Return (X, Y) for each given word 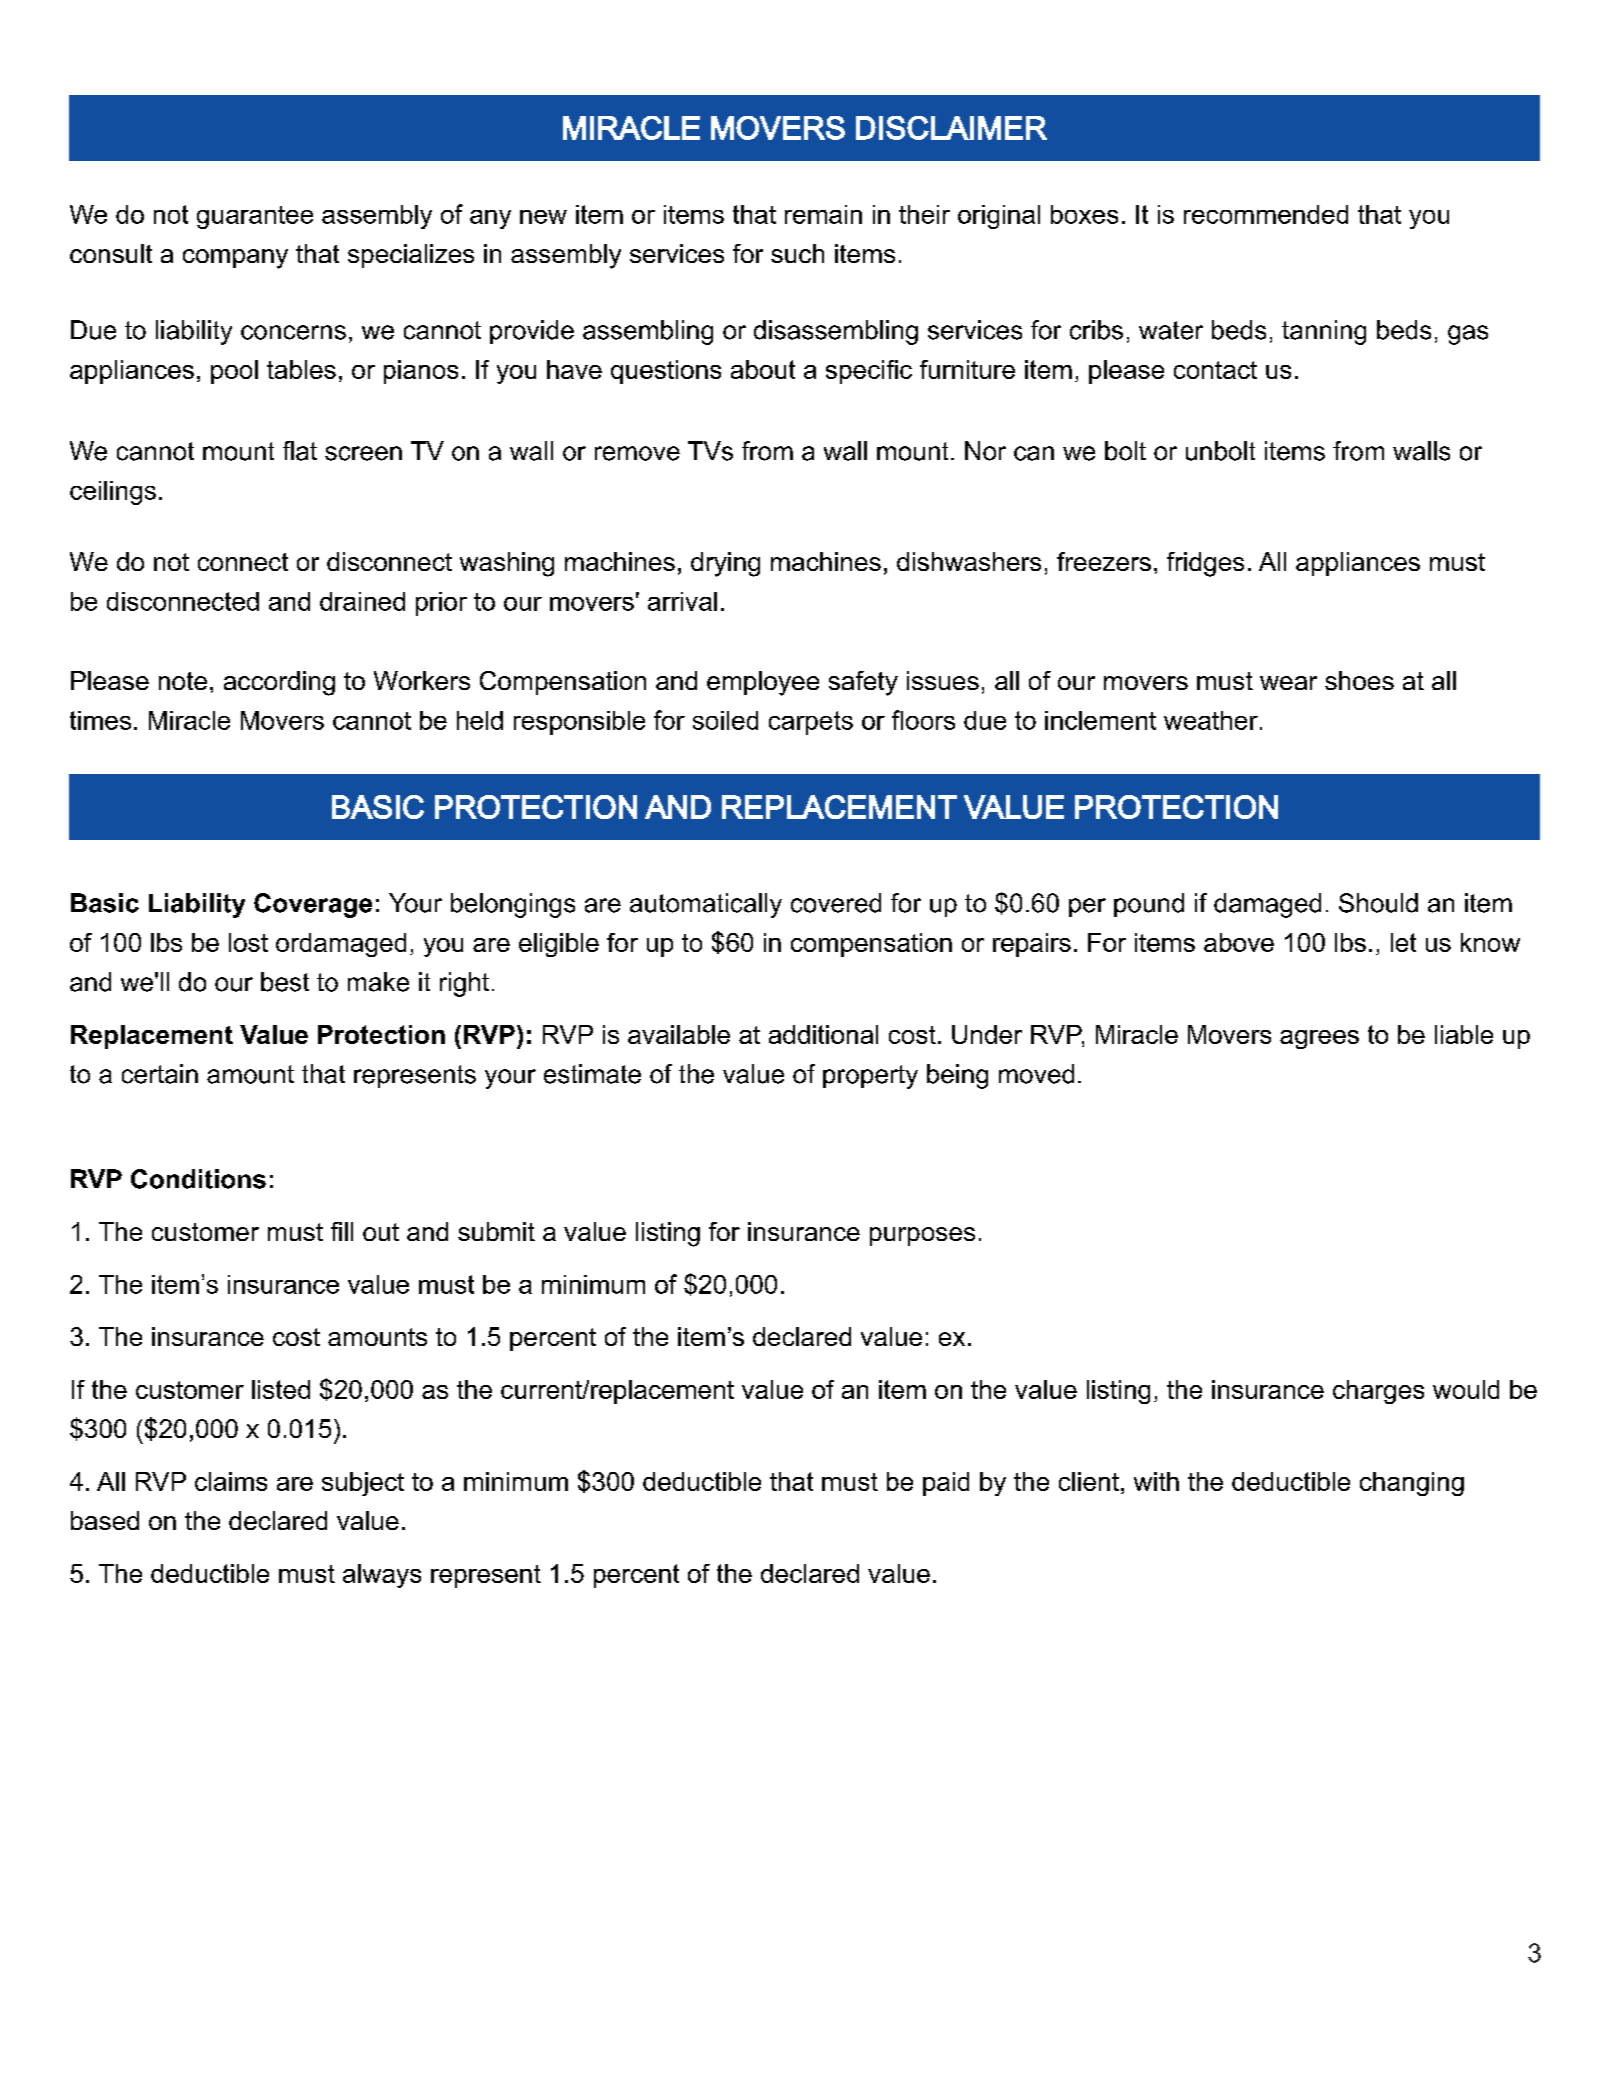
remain (823, 214)
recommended (1266, 214)
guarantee (255, 217)
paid (946, 1484)
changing (1412, 1484)
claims (231, 1481)
